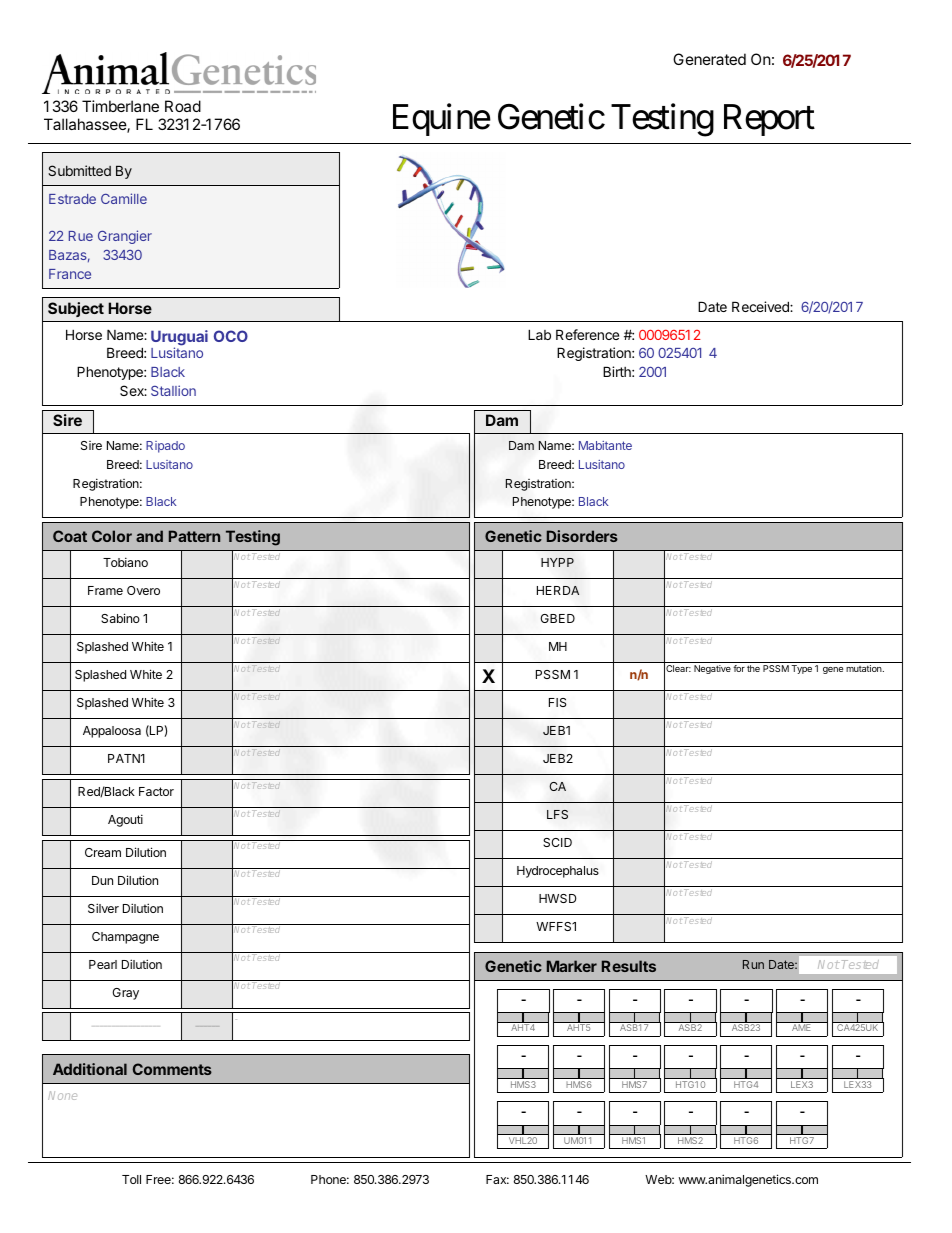 The image size is (952, 1233). I want to click on Lab, so click(539, 334).
